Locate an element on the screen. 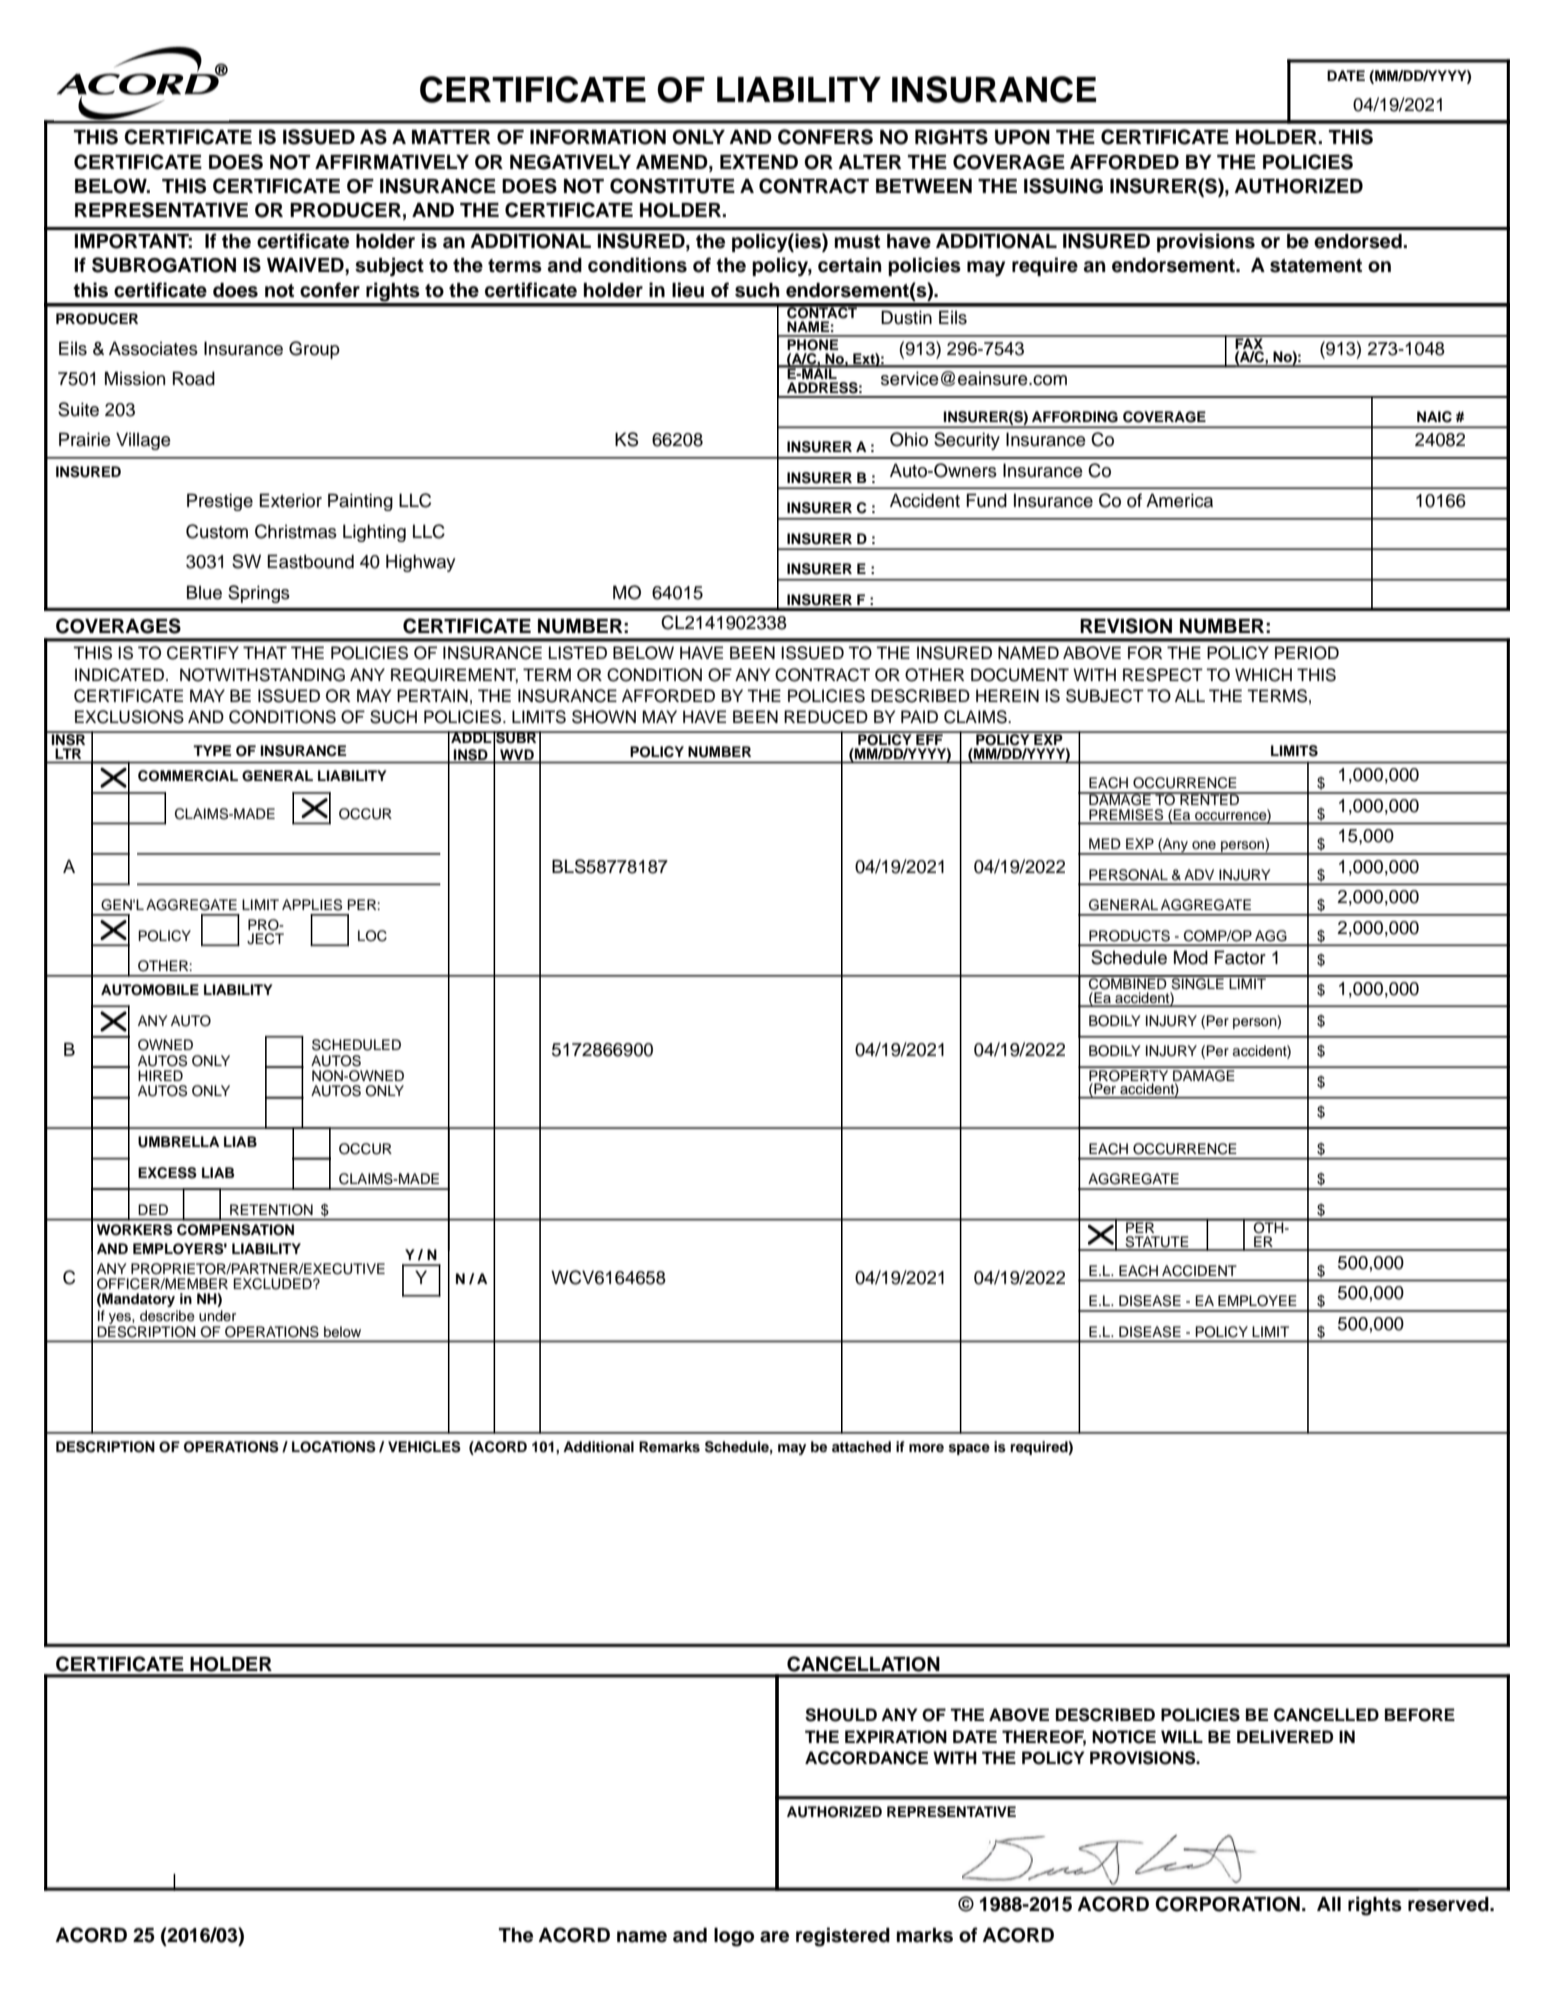  HIRED is located at coordinates (160, 1075).
